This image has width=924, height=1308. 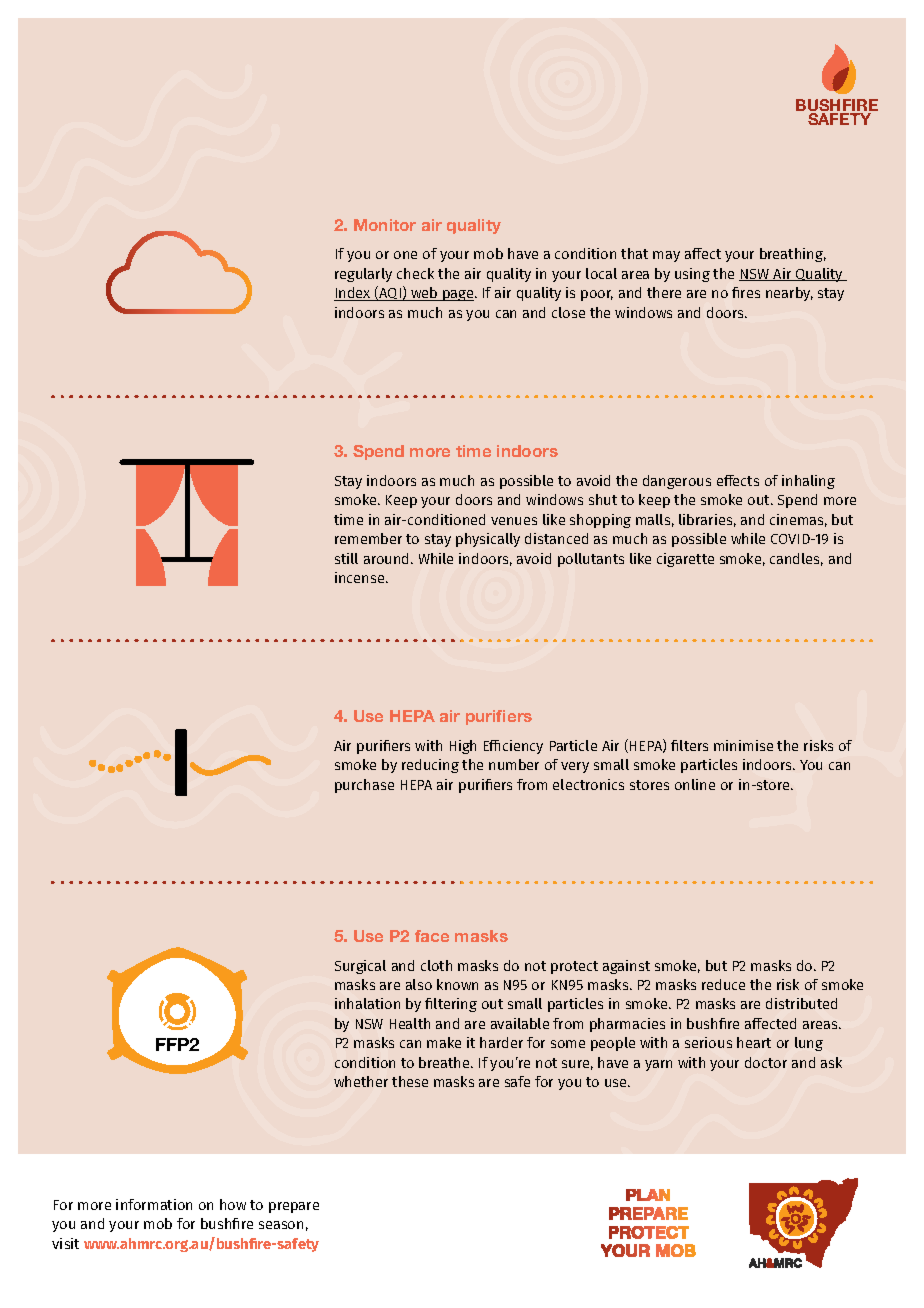 What do you see at coordinates (415, 273) in the image?
I see `check` at bounding box center [415, 273].
